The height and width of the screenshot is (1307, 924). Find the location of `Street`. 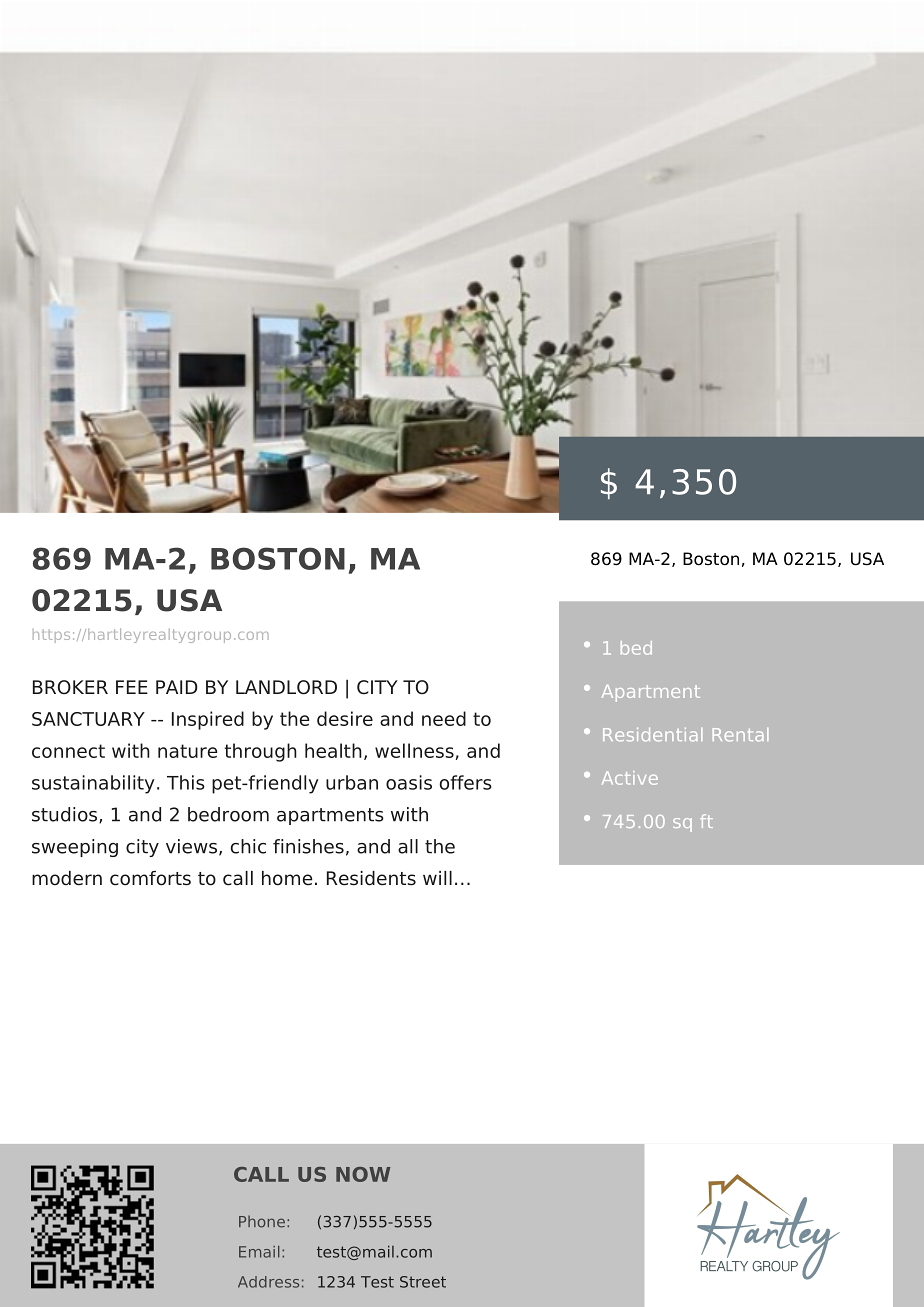

Street is located at coordinates (423, 1282).
